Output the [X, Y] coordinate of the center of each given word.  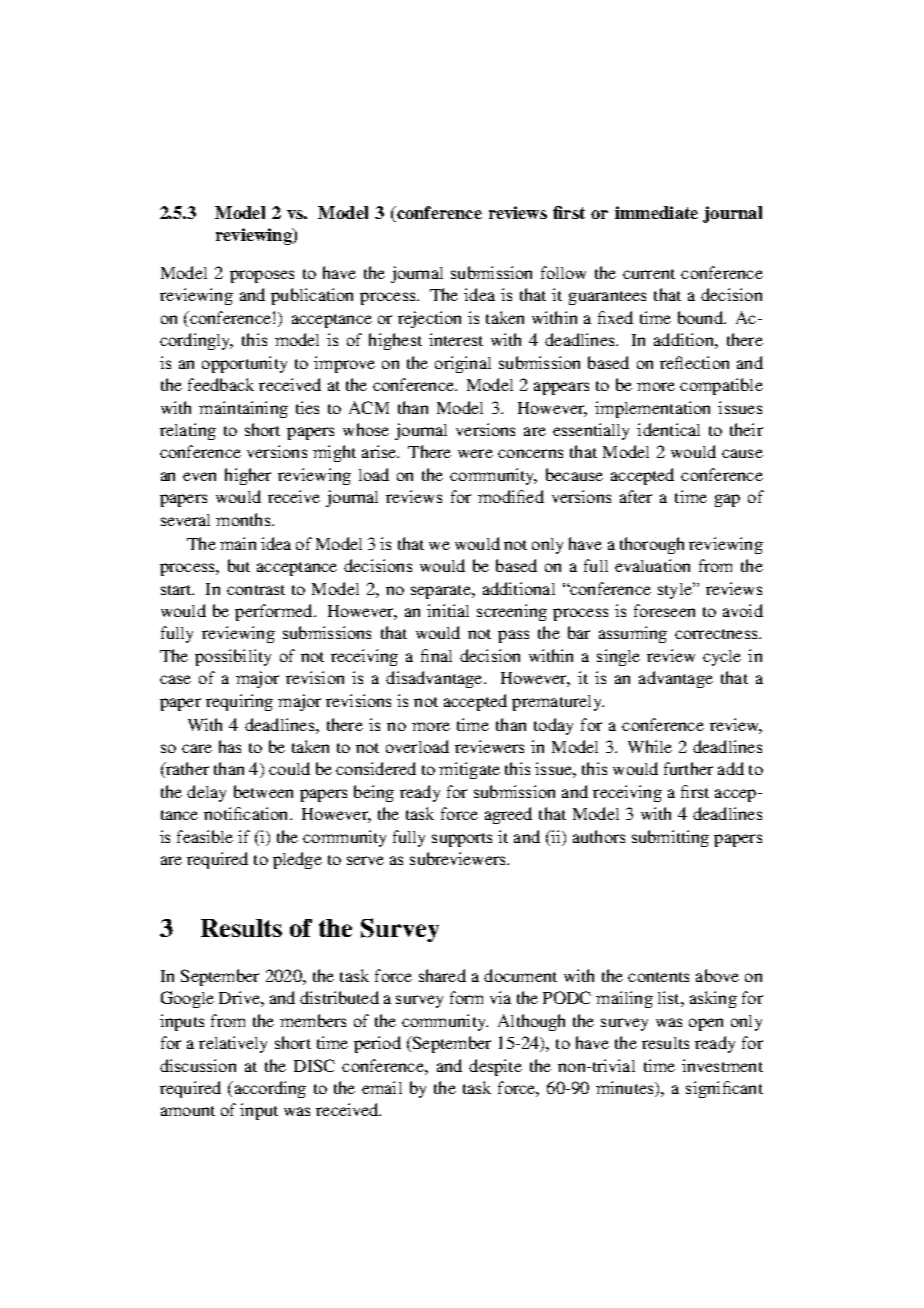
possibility [233, 657]
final [436, 655]
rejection [429, 319]
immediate [656, 212]
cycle [722, 658]
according [269, 1089]
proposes [262, 276]
